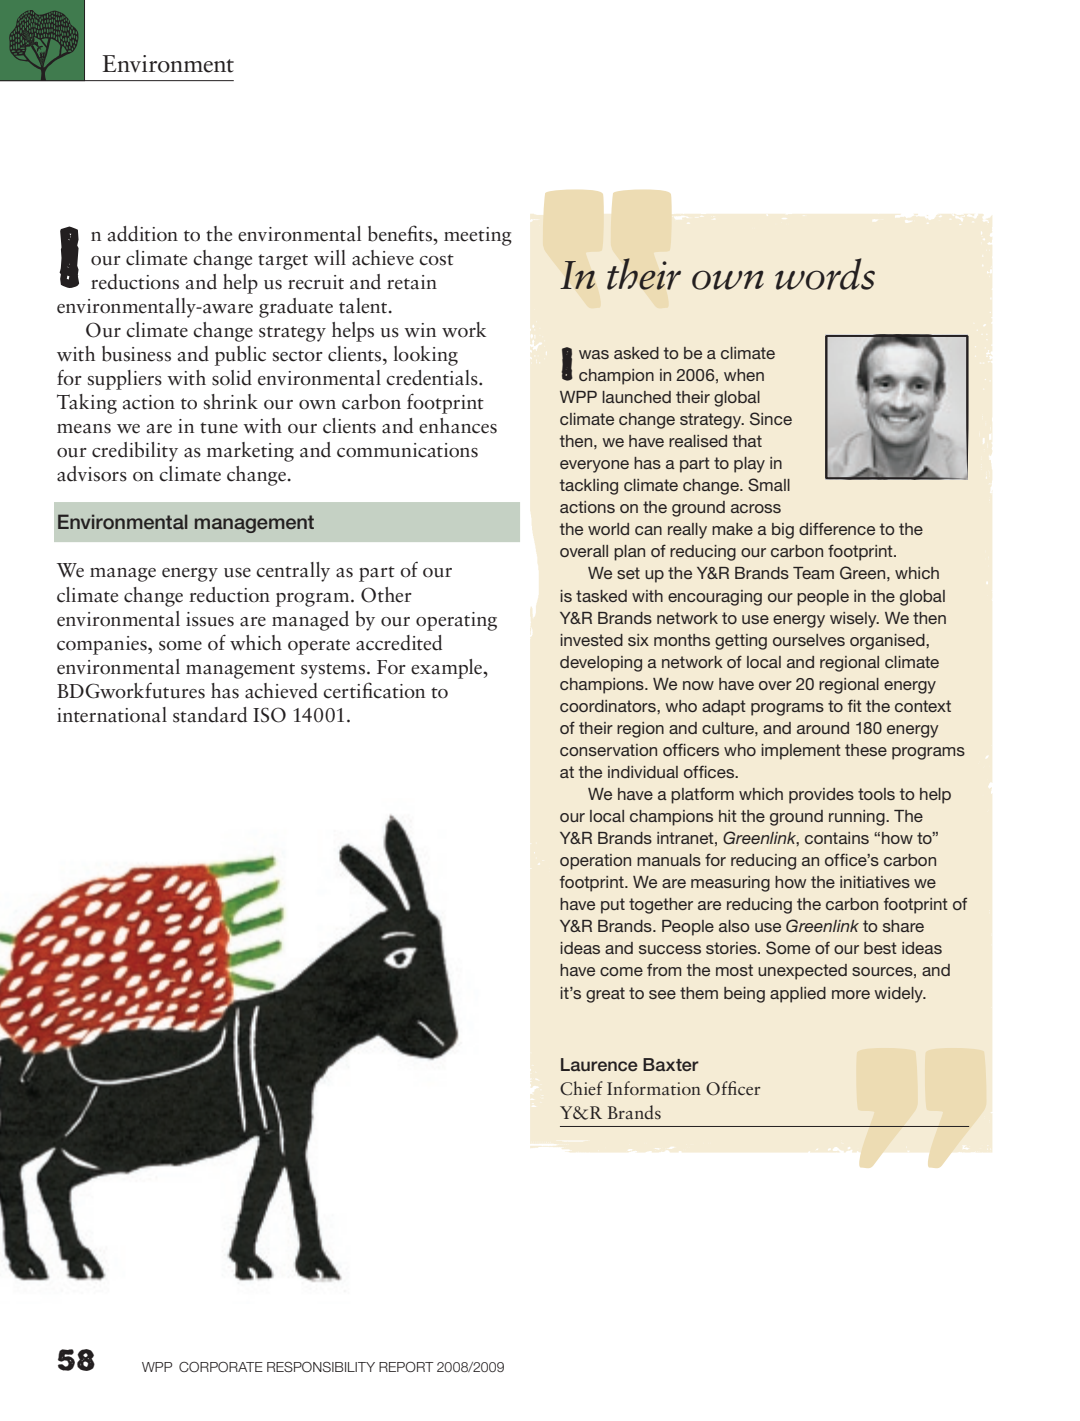 The width and height of the document is (1080, 1421). I want to click on meeting, so click(478, 236).
